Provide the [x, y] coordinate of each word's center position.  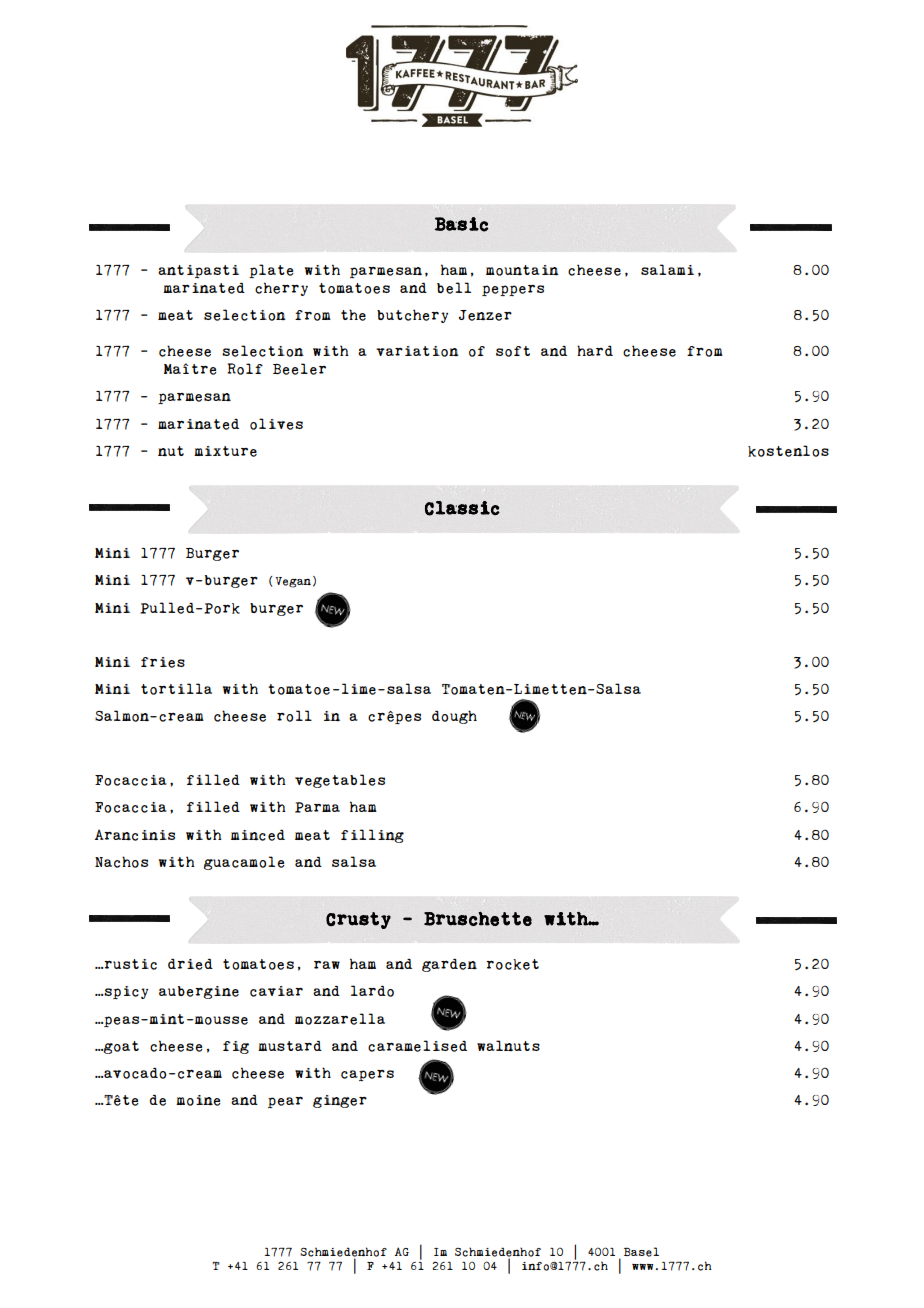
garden [449, 965]
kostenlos [788, 451]
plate [271, 271]
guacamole [244, 863]
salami [667, 269]
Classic [462, 508]
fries [163, 662]
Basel [641, 1252]
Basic [462, 224]
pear [285, 1102]
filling [372, 836]
